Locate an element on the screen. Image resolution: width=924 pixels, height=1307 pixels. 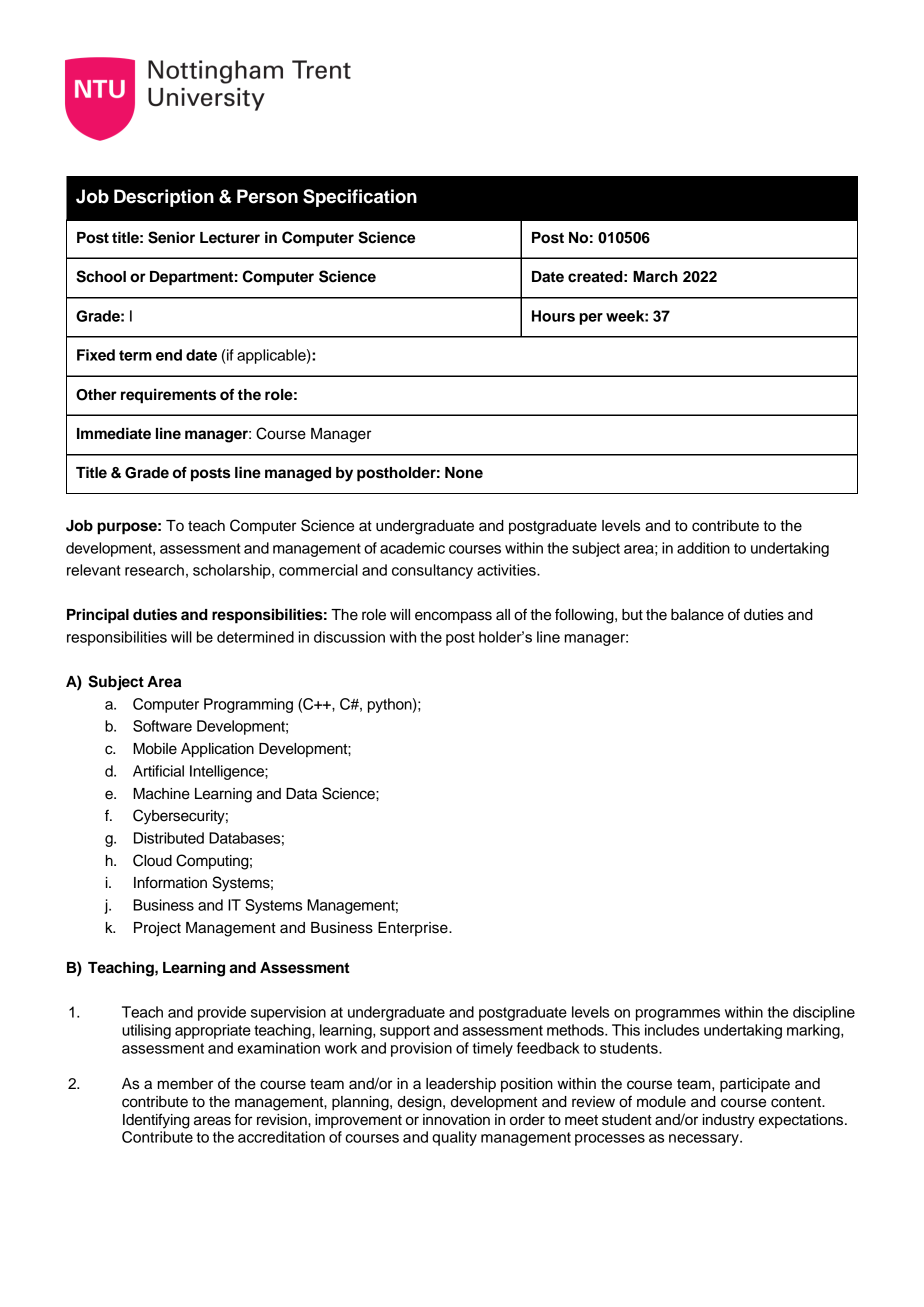
None is located at coordinates (464, 473).
